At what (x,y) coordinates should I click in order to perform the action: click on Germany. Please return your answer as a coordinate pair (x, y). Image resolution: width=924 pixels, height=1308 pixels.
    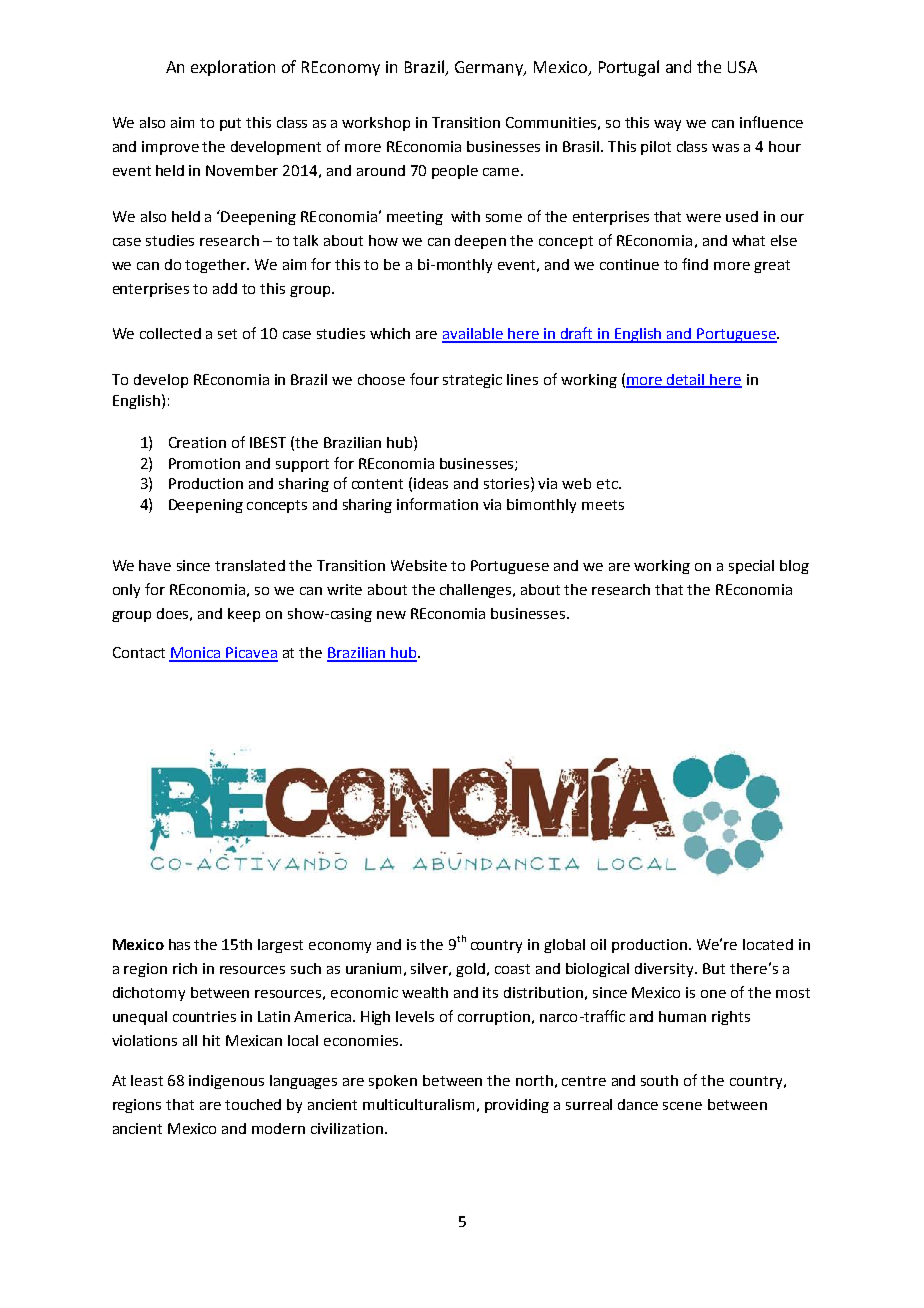
    Looking at the image, I should click on (490, 68).
